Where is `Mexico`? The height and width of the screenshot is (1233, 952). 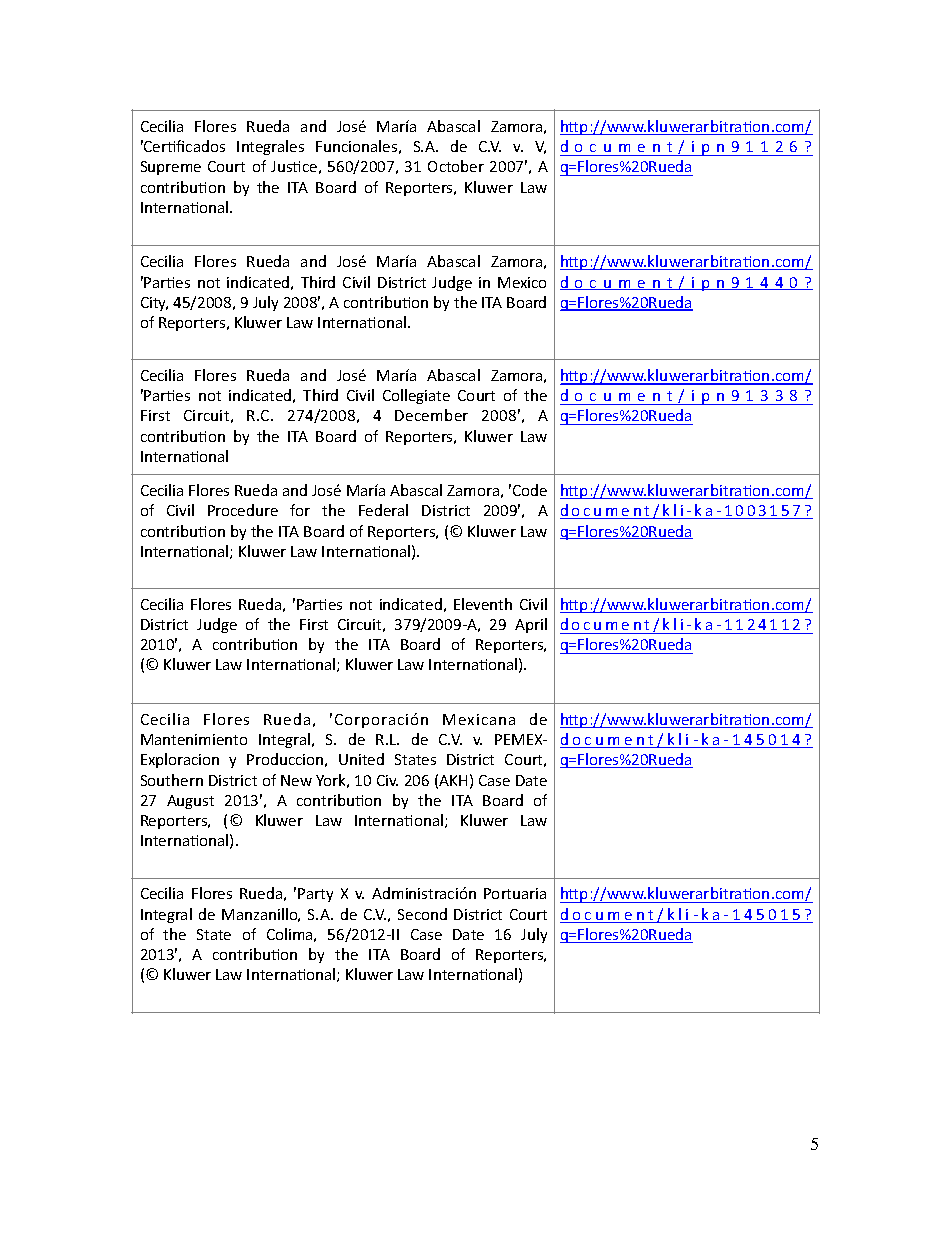 Mexico is located at coordinates (522, 282).
